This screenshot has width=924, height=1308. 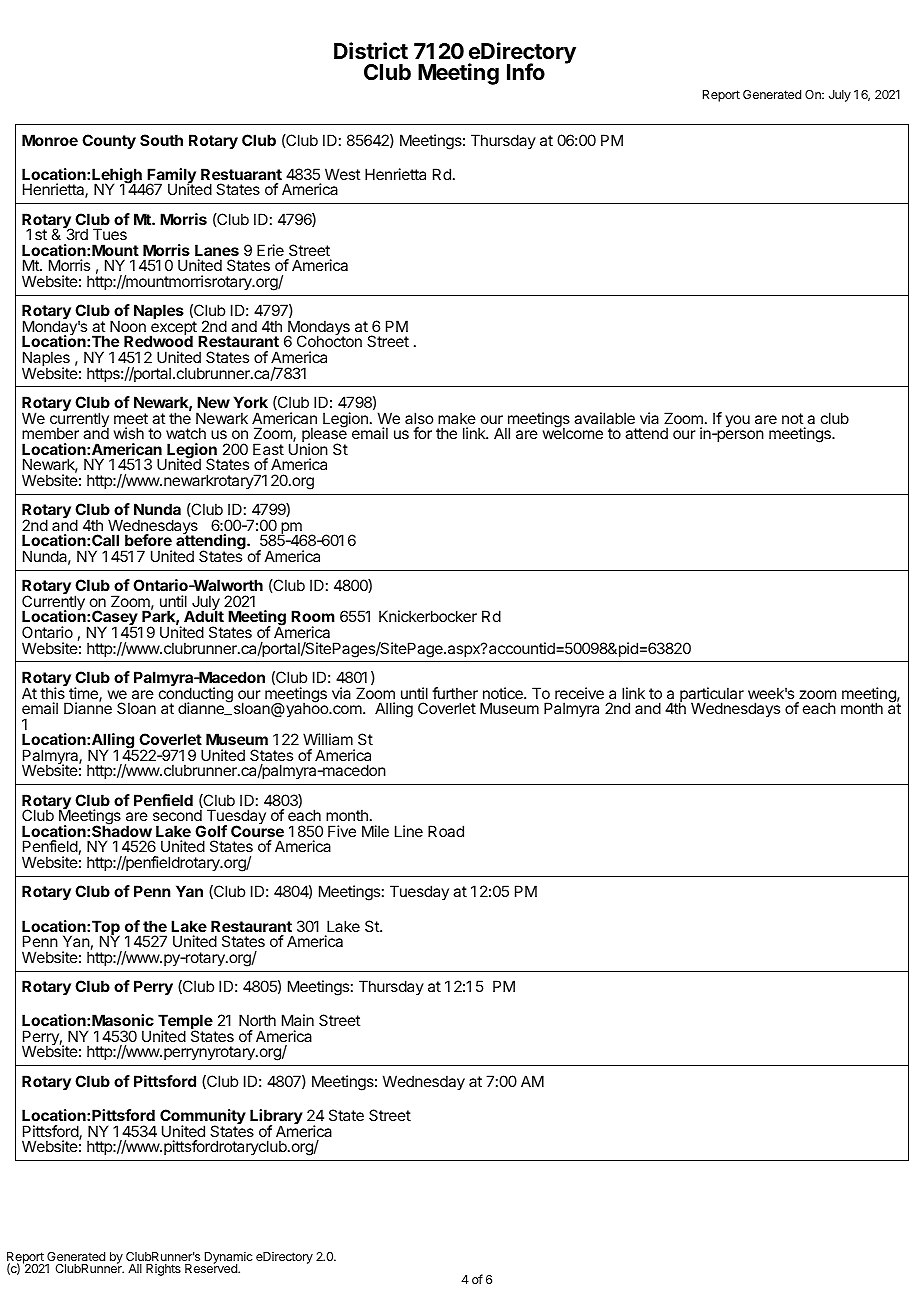 I want to click on District, so click(x=371, y=51).
